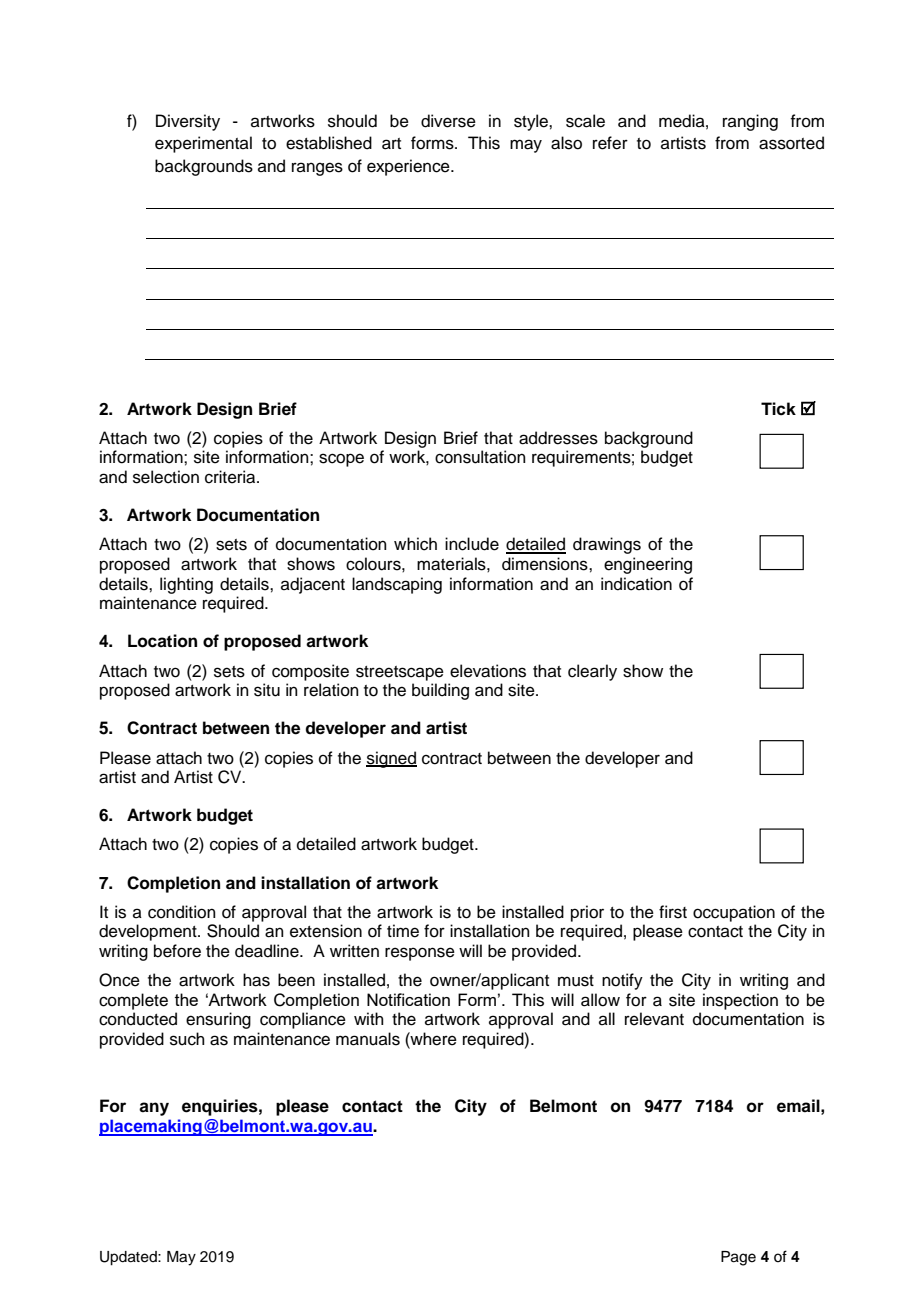  Describe the element at coordinates (182, 912) in the screenshot. I see `condition` at that location.
